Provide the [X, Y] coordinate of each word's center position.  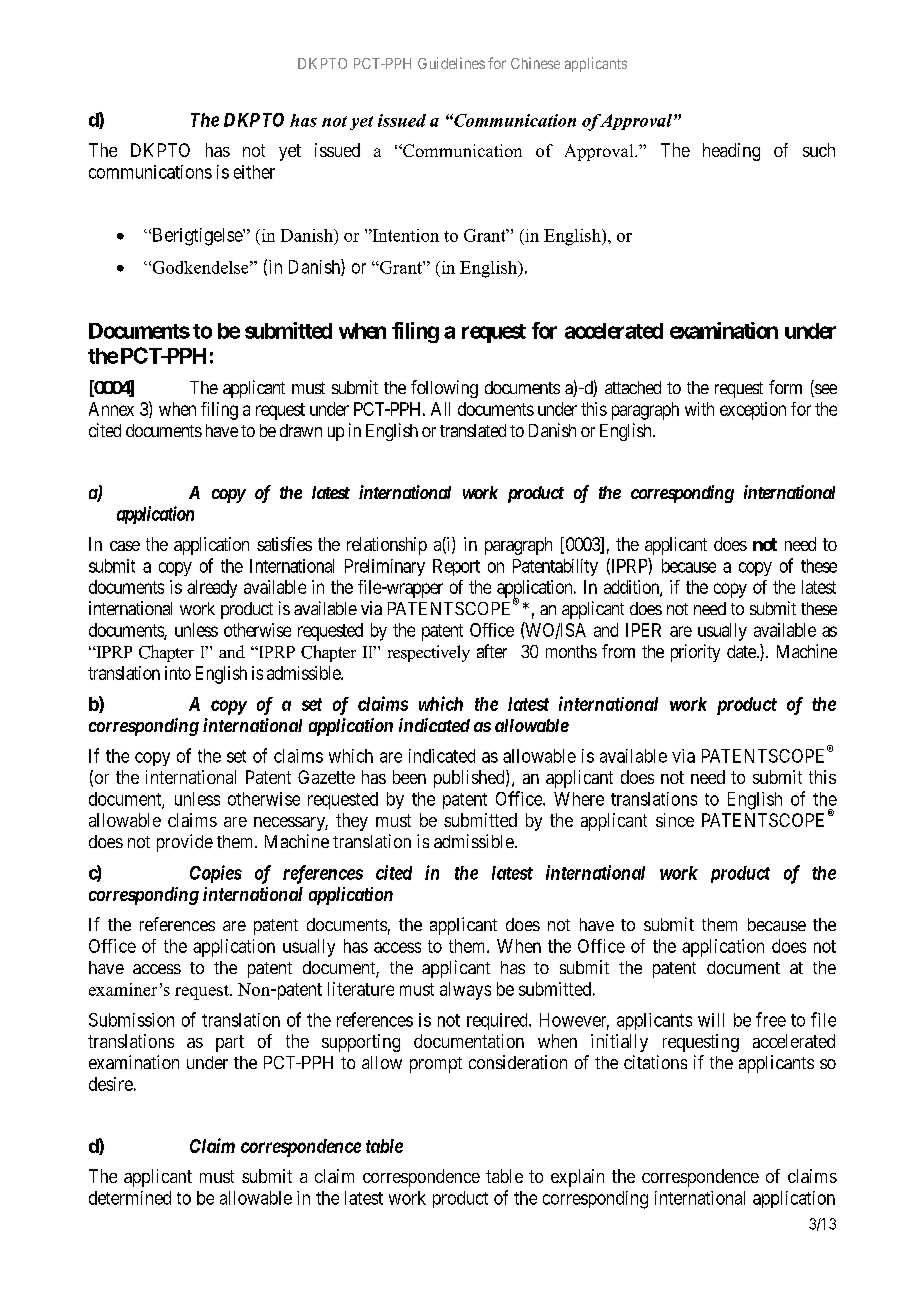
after [492, 651]
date [742, 651]
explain [577, 1178]
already [212, 589]
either [254, 172]
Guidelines [451, 63]
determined [130, 1198]
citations [655, 1062]
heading [731, 152]
